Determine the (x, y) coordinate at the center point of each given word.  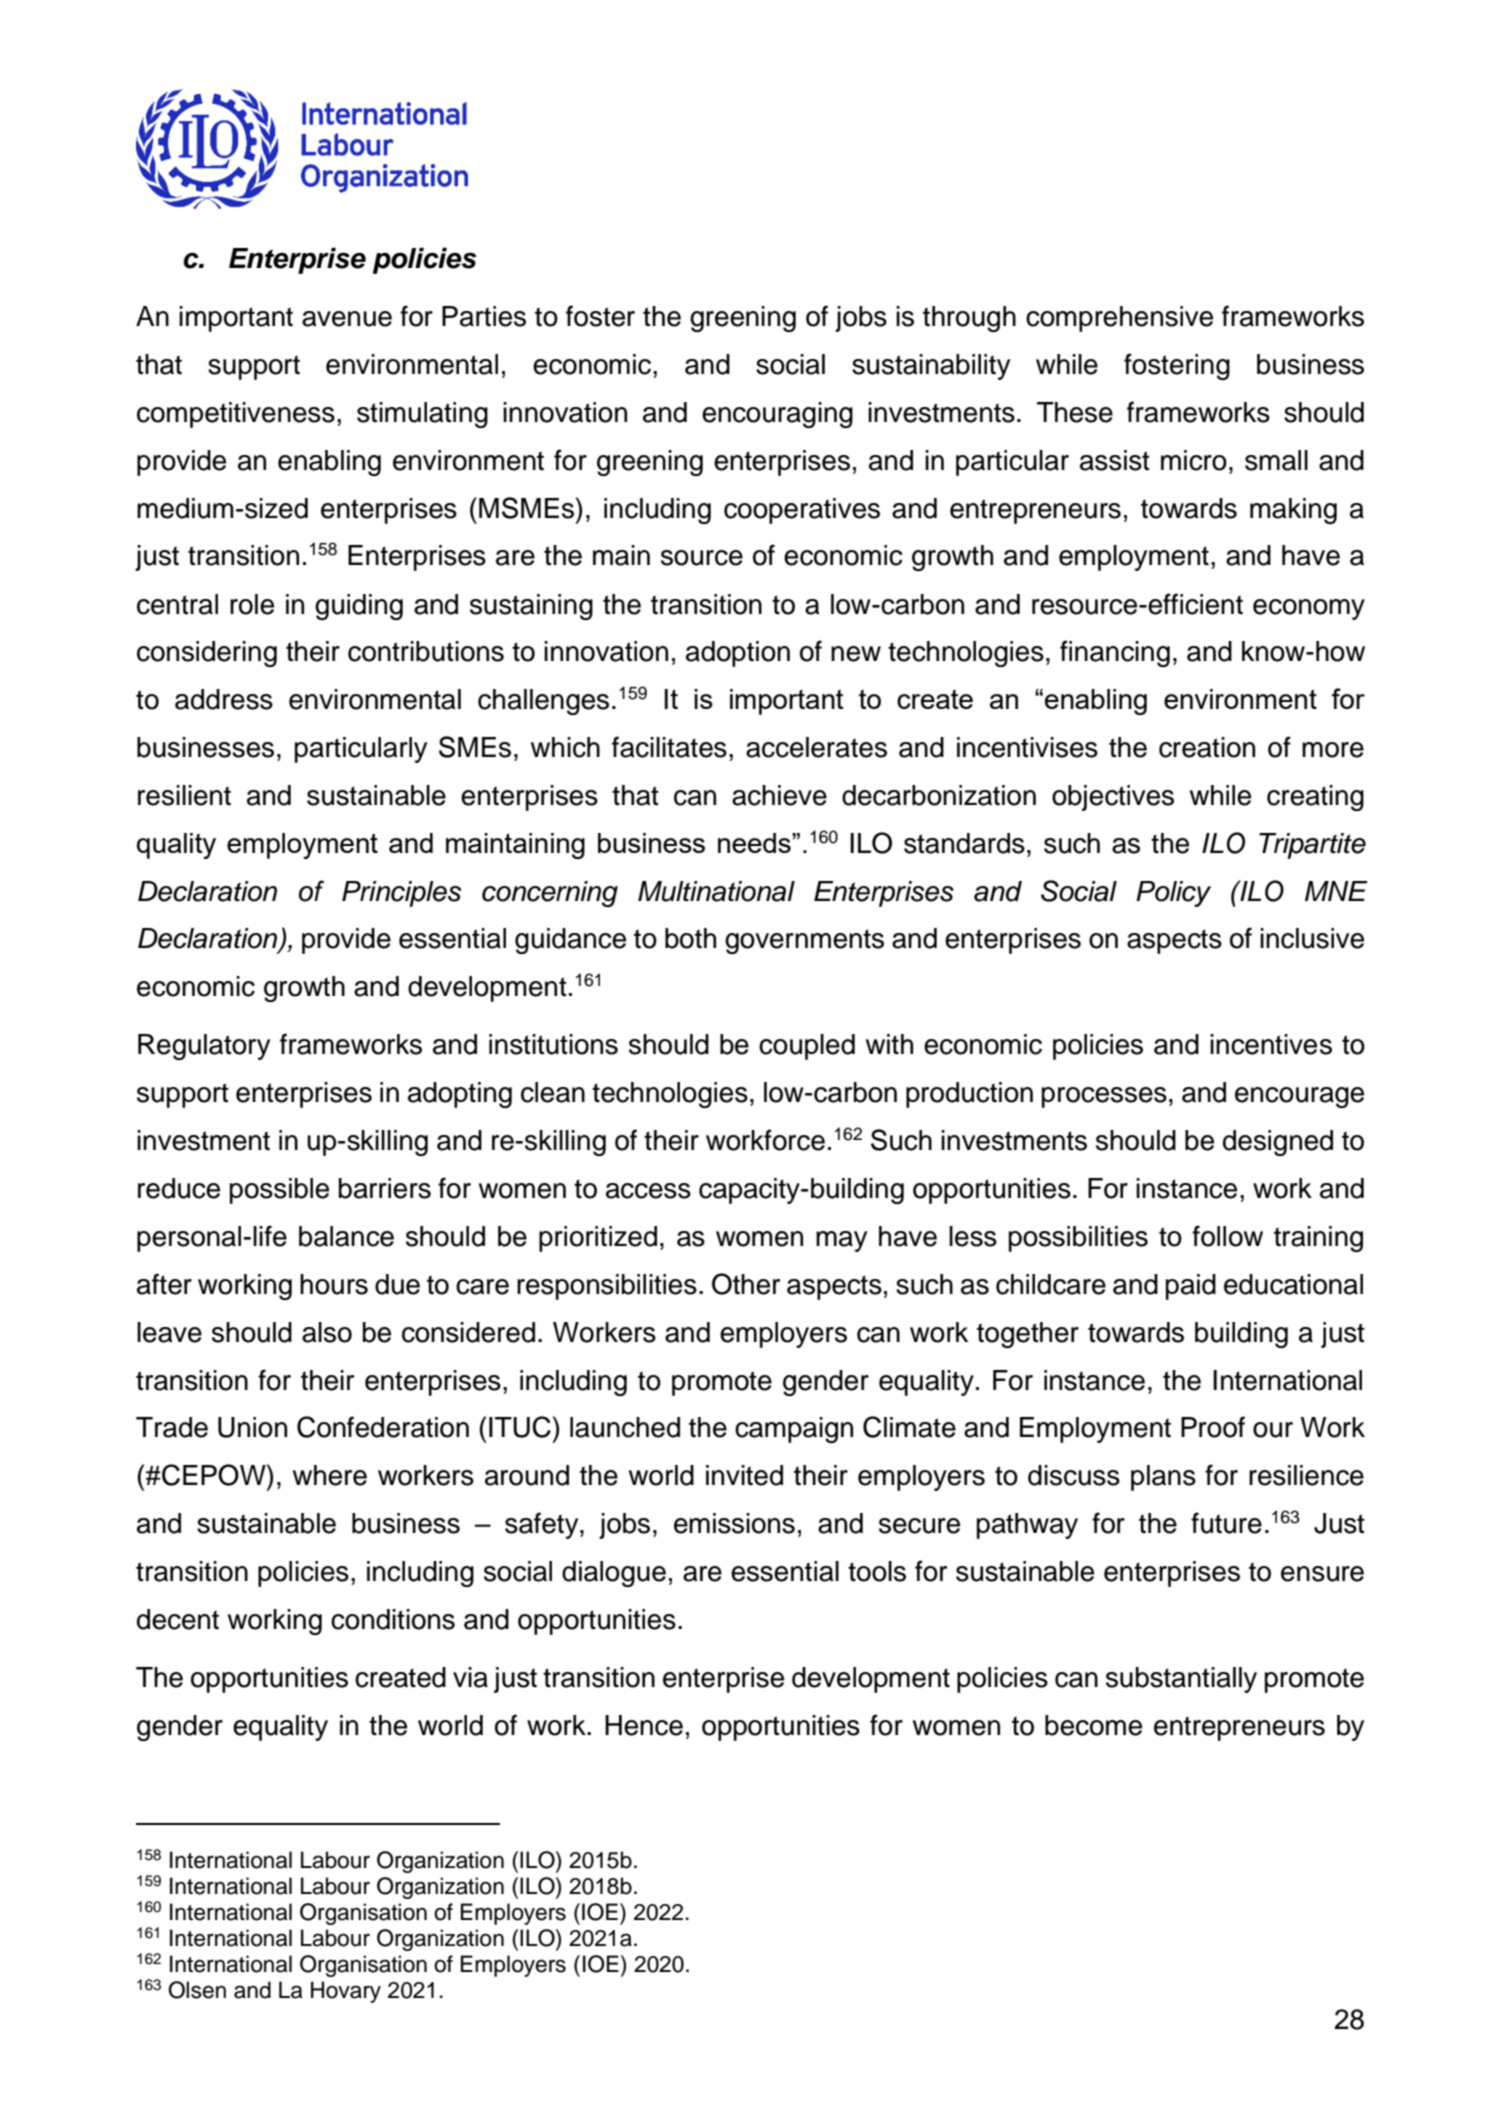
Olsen (197, 1990)
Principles (401, 894)
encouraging (777, 415)
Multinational (716, 891)
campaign (794, 1430)
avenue (347, 319)
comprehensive (1119, 319)
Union (252, 1427)
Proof (1213, 1427)
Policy (1173, 894)
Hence (644, 1725)
